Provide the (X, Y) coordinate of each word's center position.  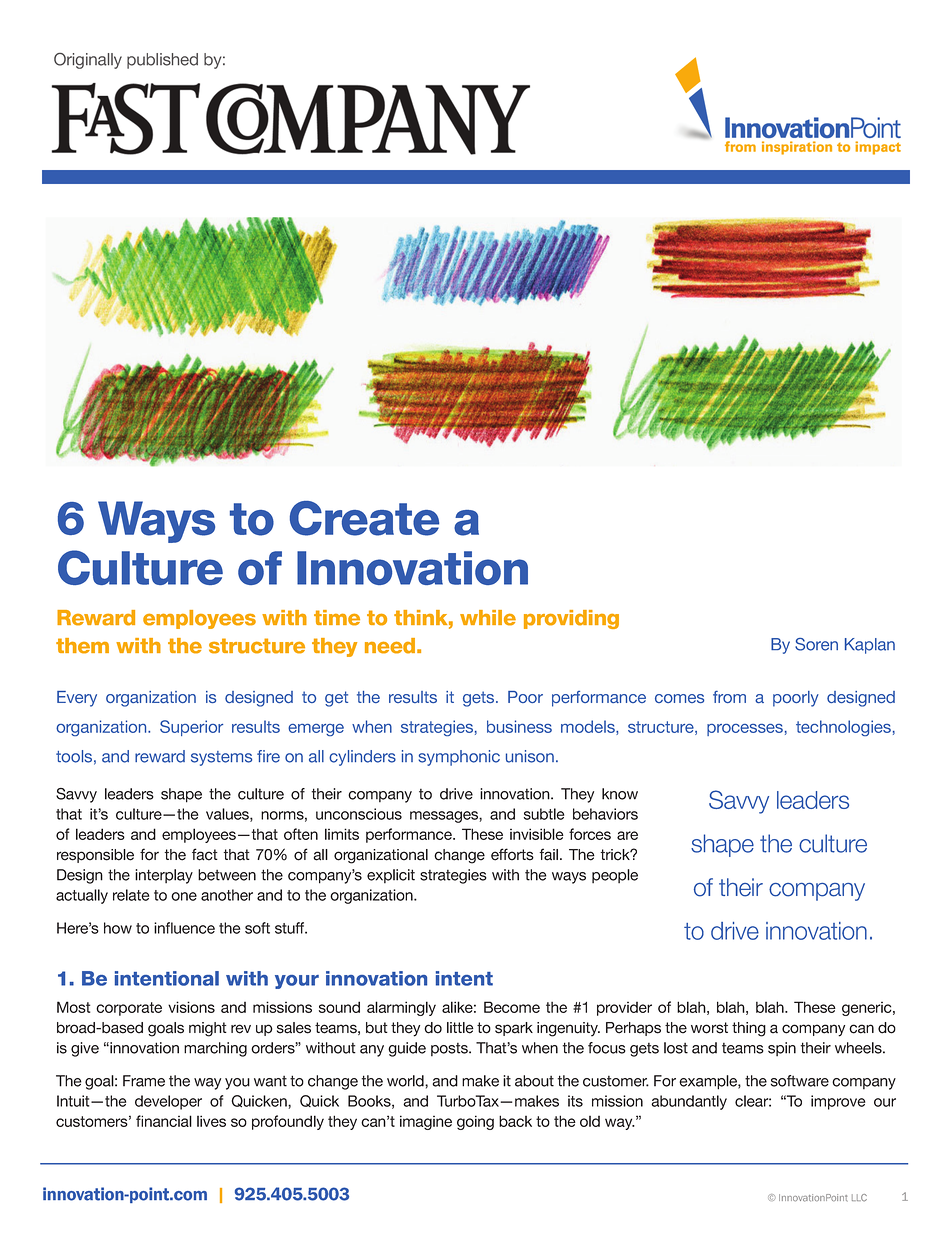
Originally (88, 61)
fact (205, 854)
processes (745, 730)
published (162, 61)
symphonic (459, 758)
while (488, 618)
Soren (816, 644)
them (82, 646)
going (475, 1122)
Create (364, 518)
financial (164, 1121)
